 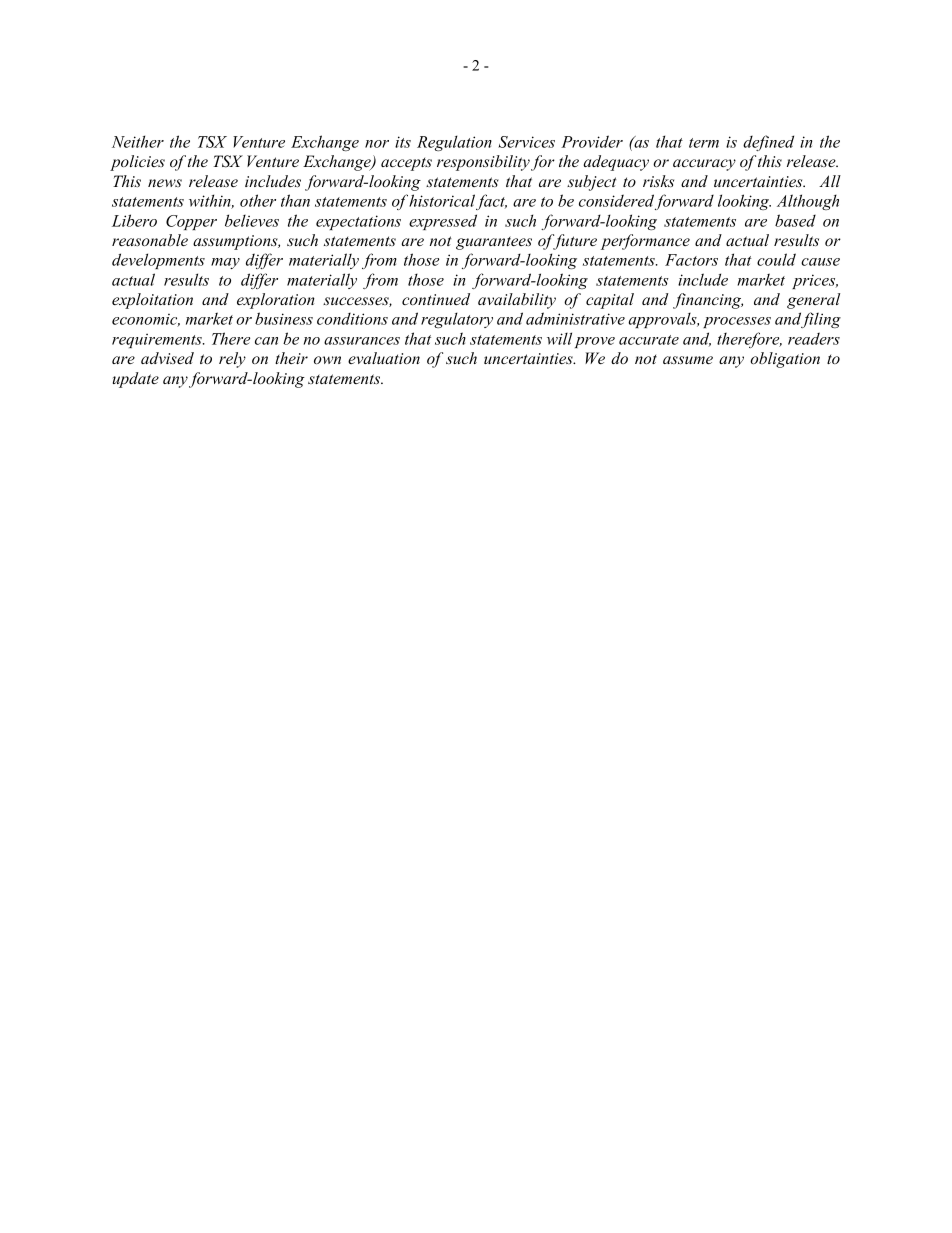 What do you see at coordinates (252, 220) in the screenshot?
I see `believes` at bounding box center [252, 220].
